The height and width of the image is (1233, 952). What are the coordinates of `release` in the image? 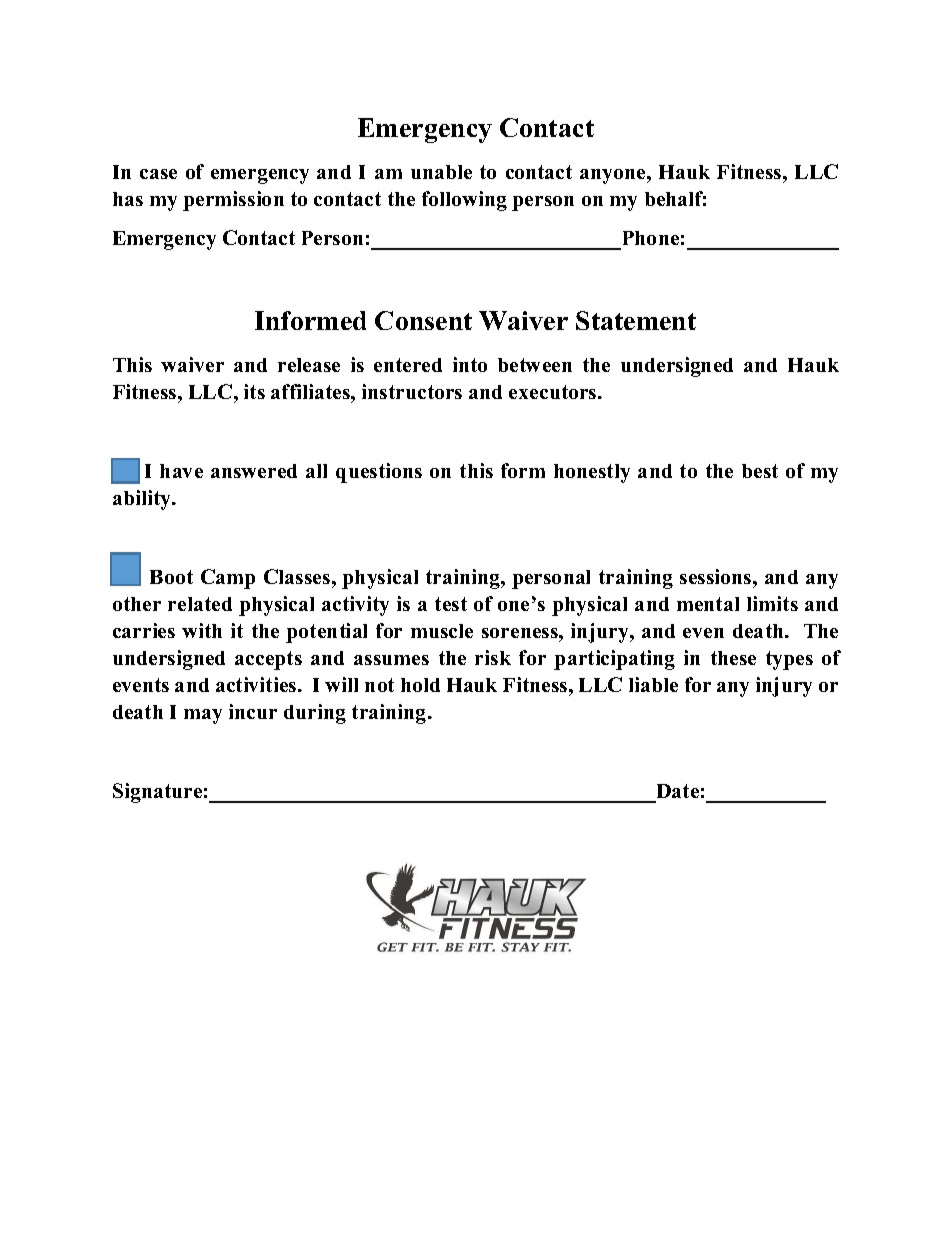 It's located at (309, 365).
